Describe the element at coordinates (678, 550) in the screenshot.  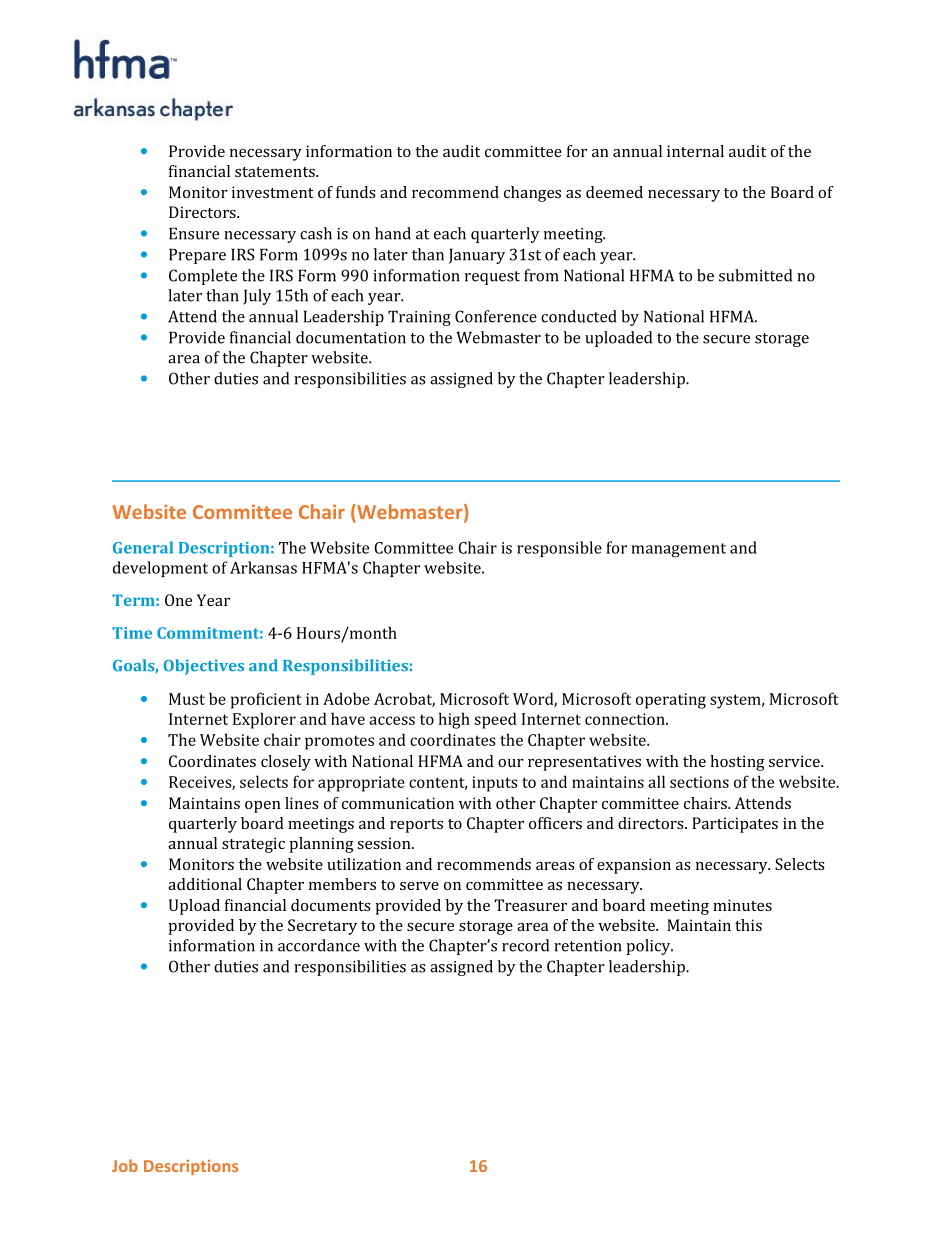
I see `management` at that location.
